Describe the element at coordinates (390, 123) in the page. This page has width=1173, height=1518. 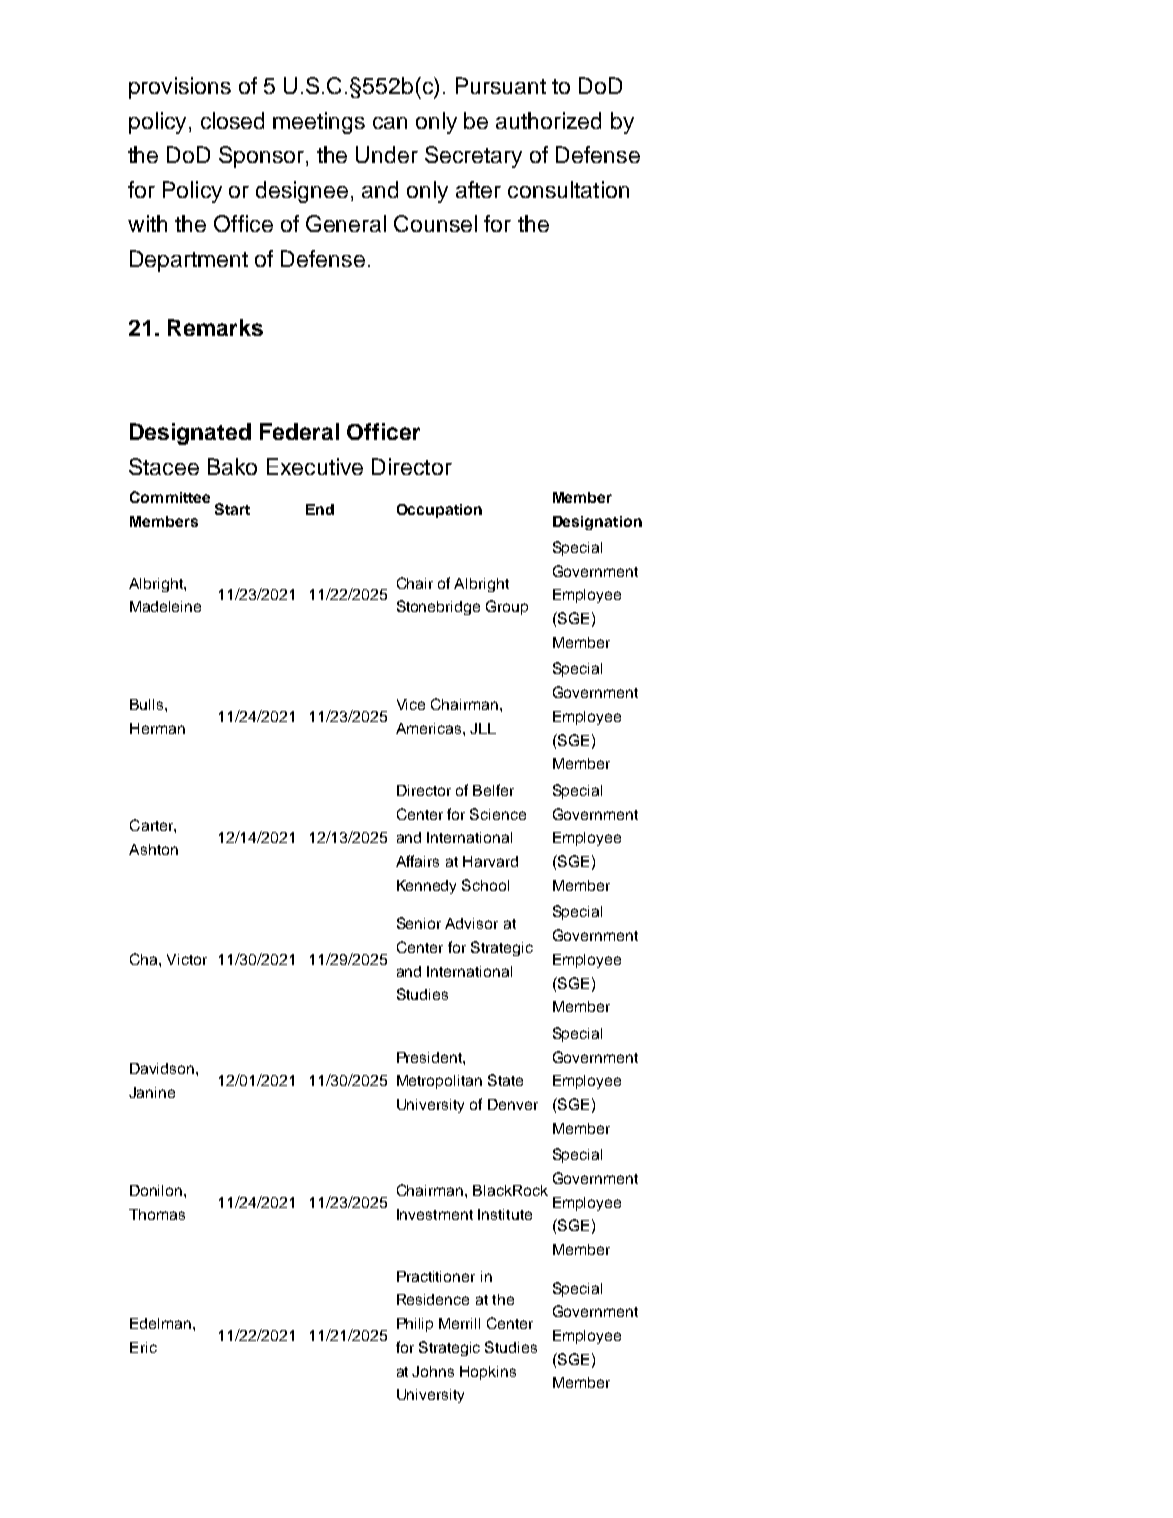
I see `can` at that location.
